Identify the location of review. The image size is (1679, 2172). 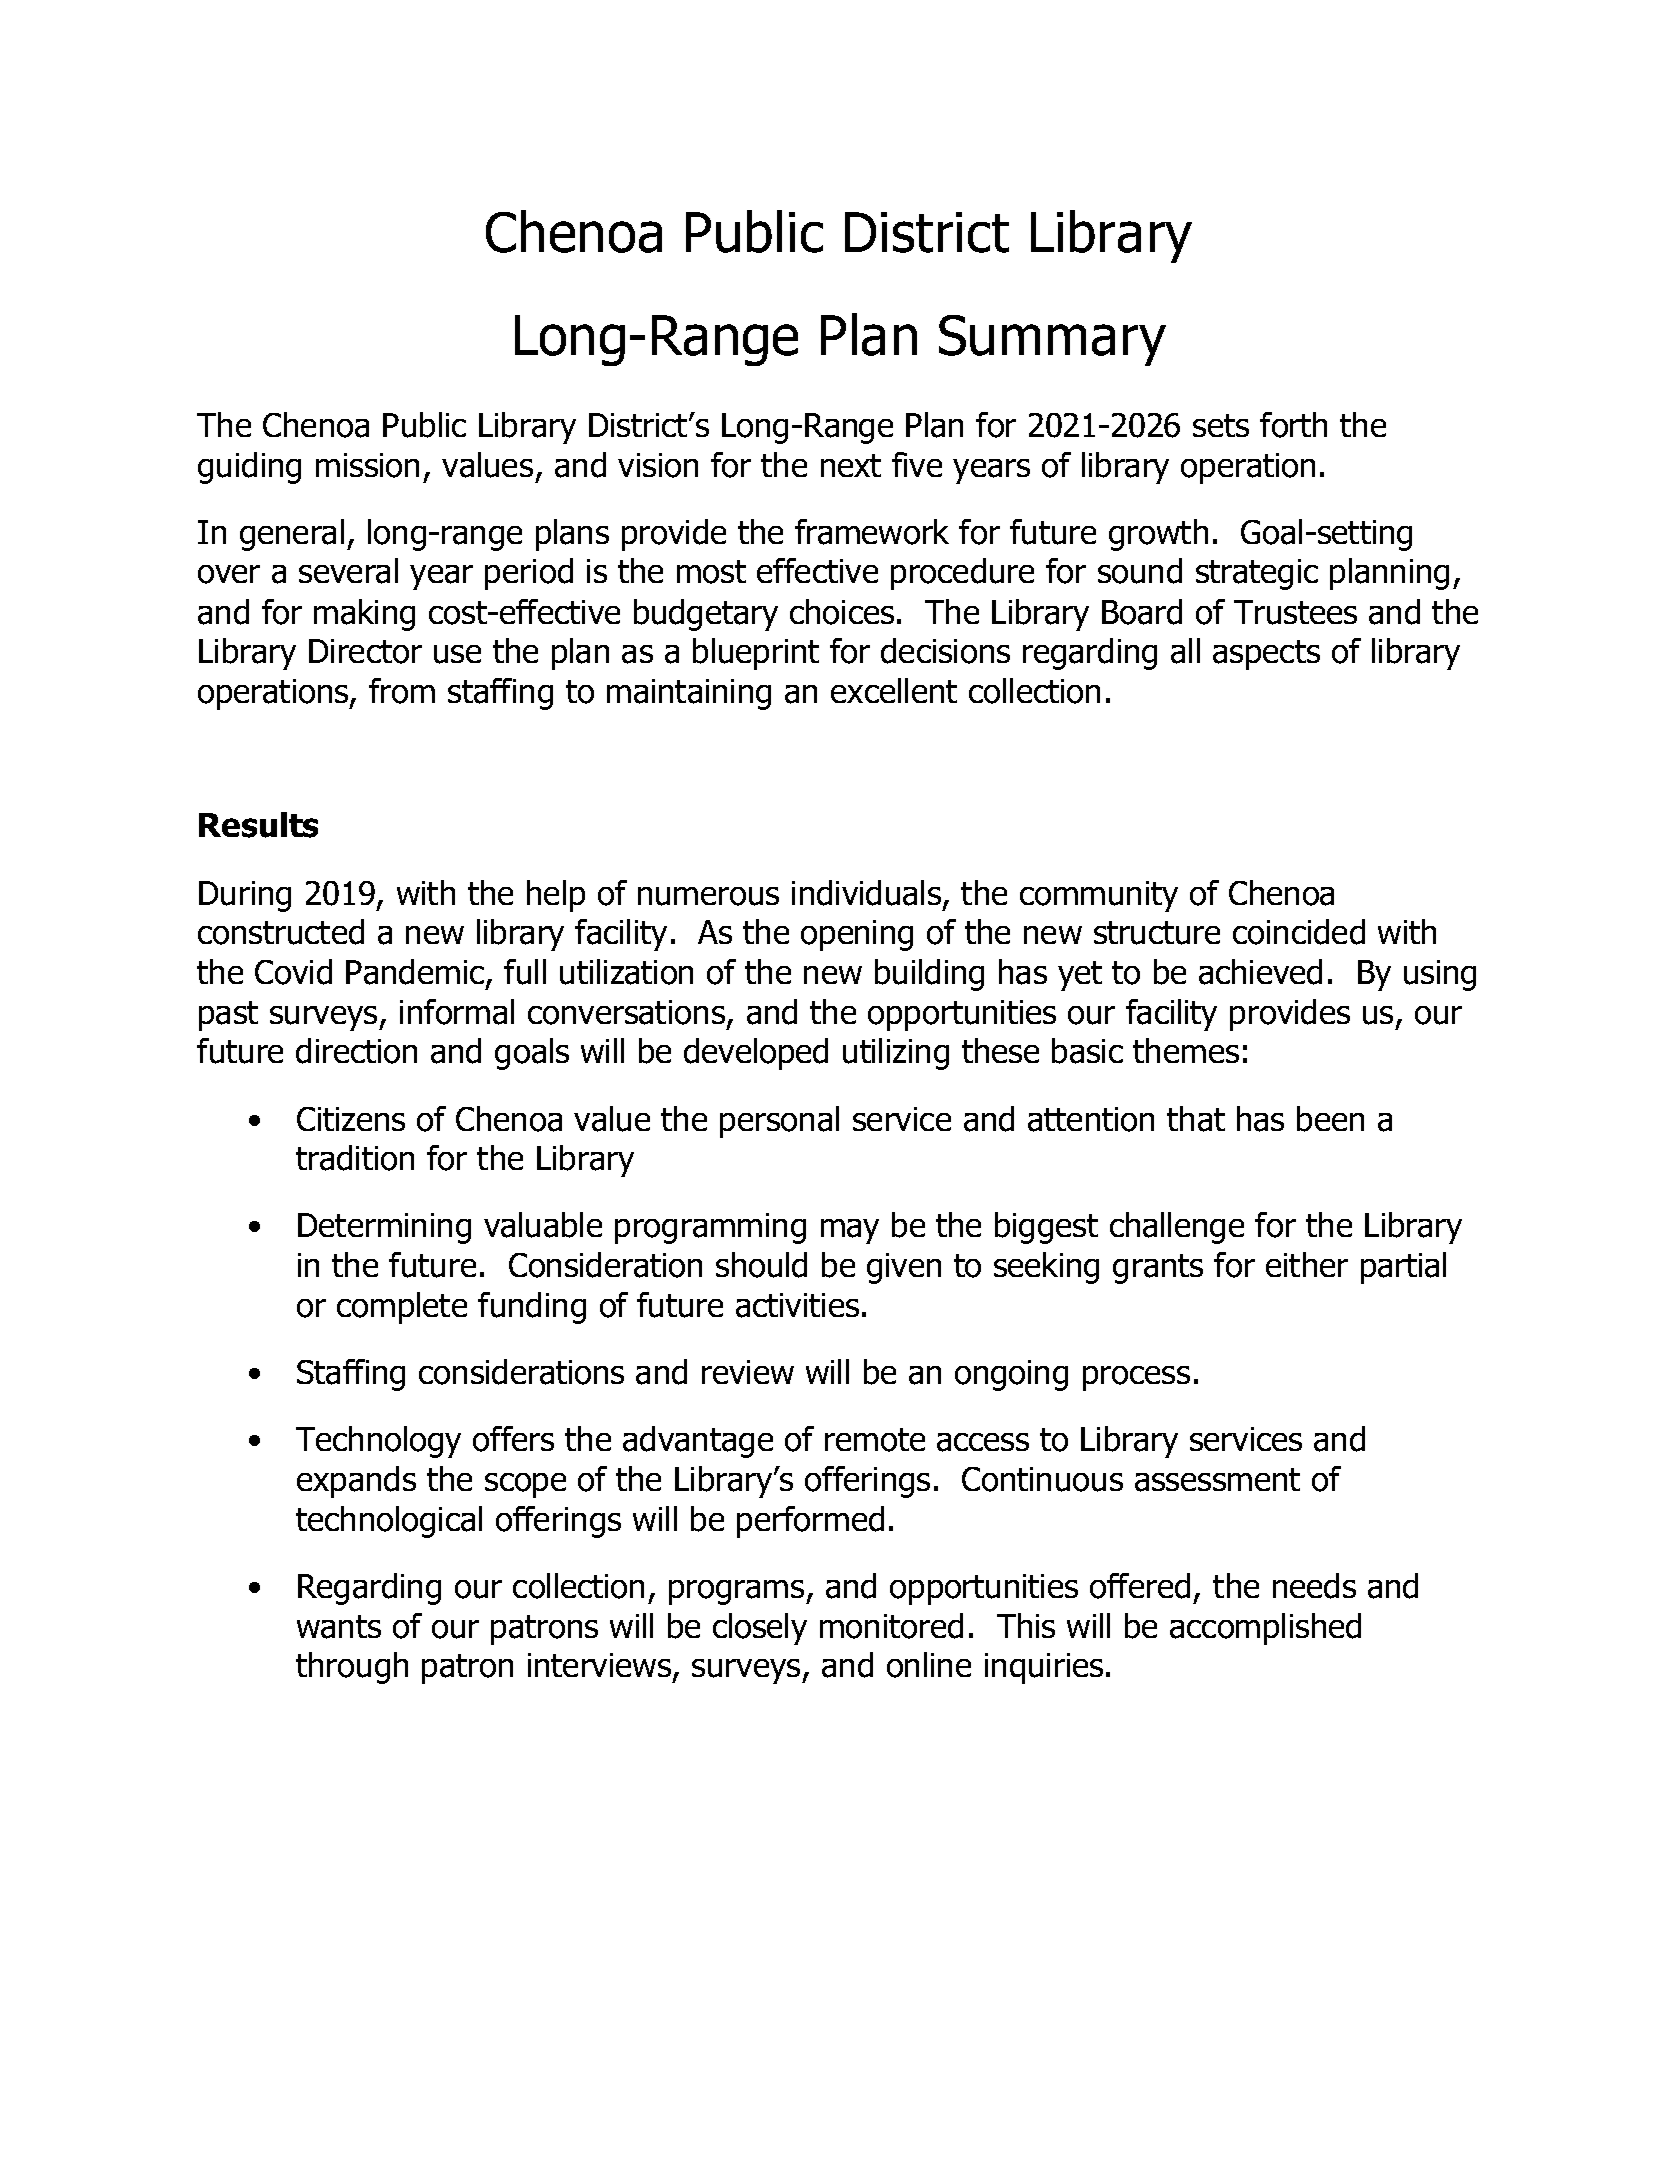
(748, 1372).
